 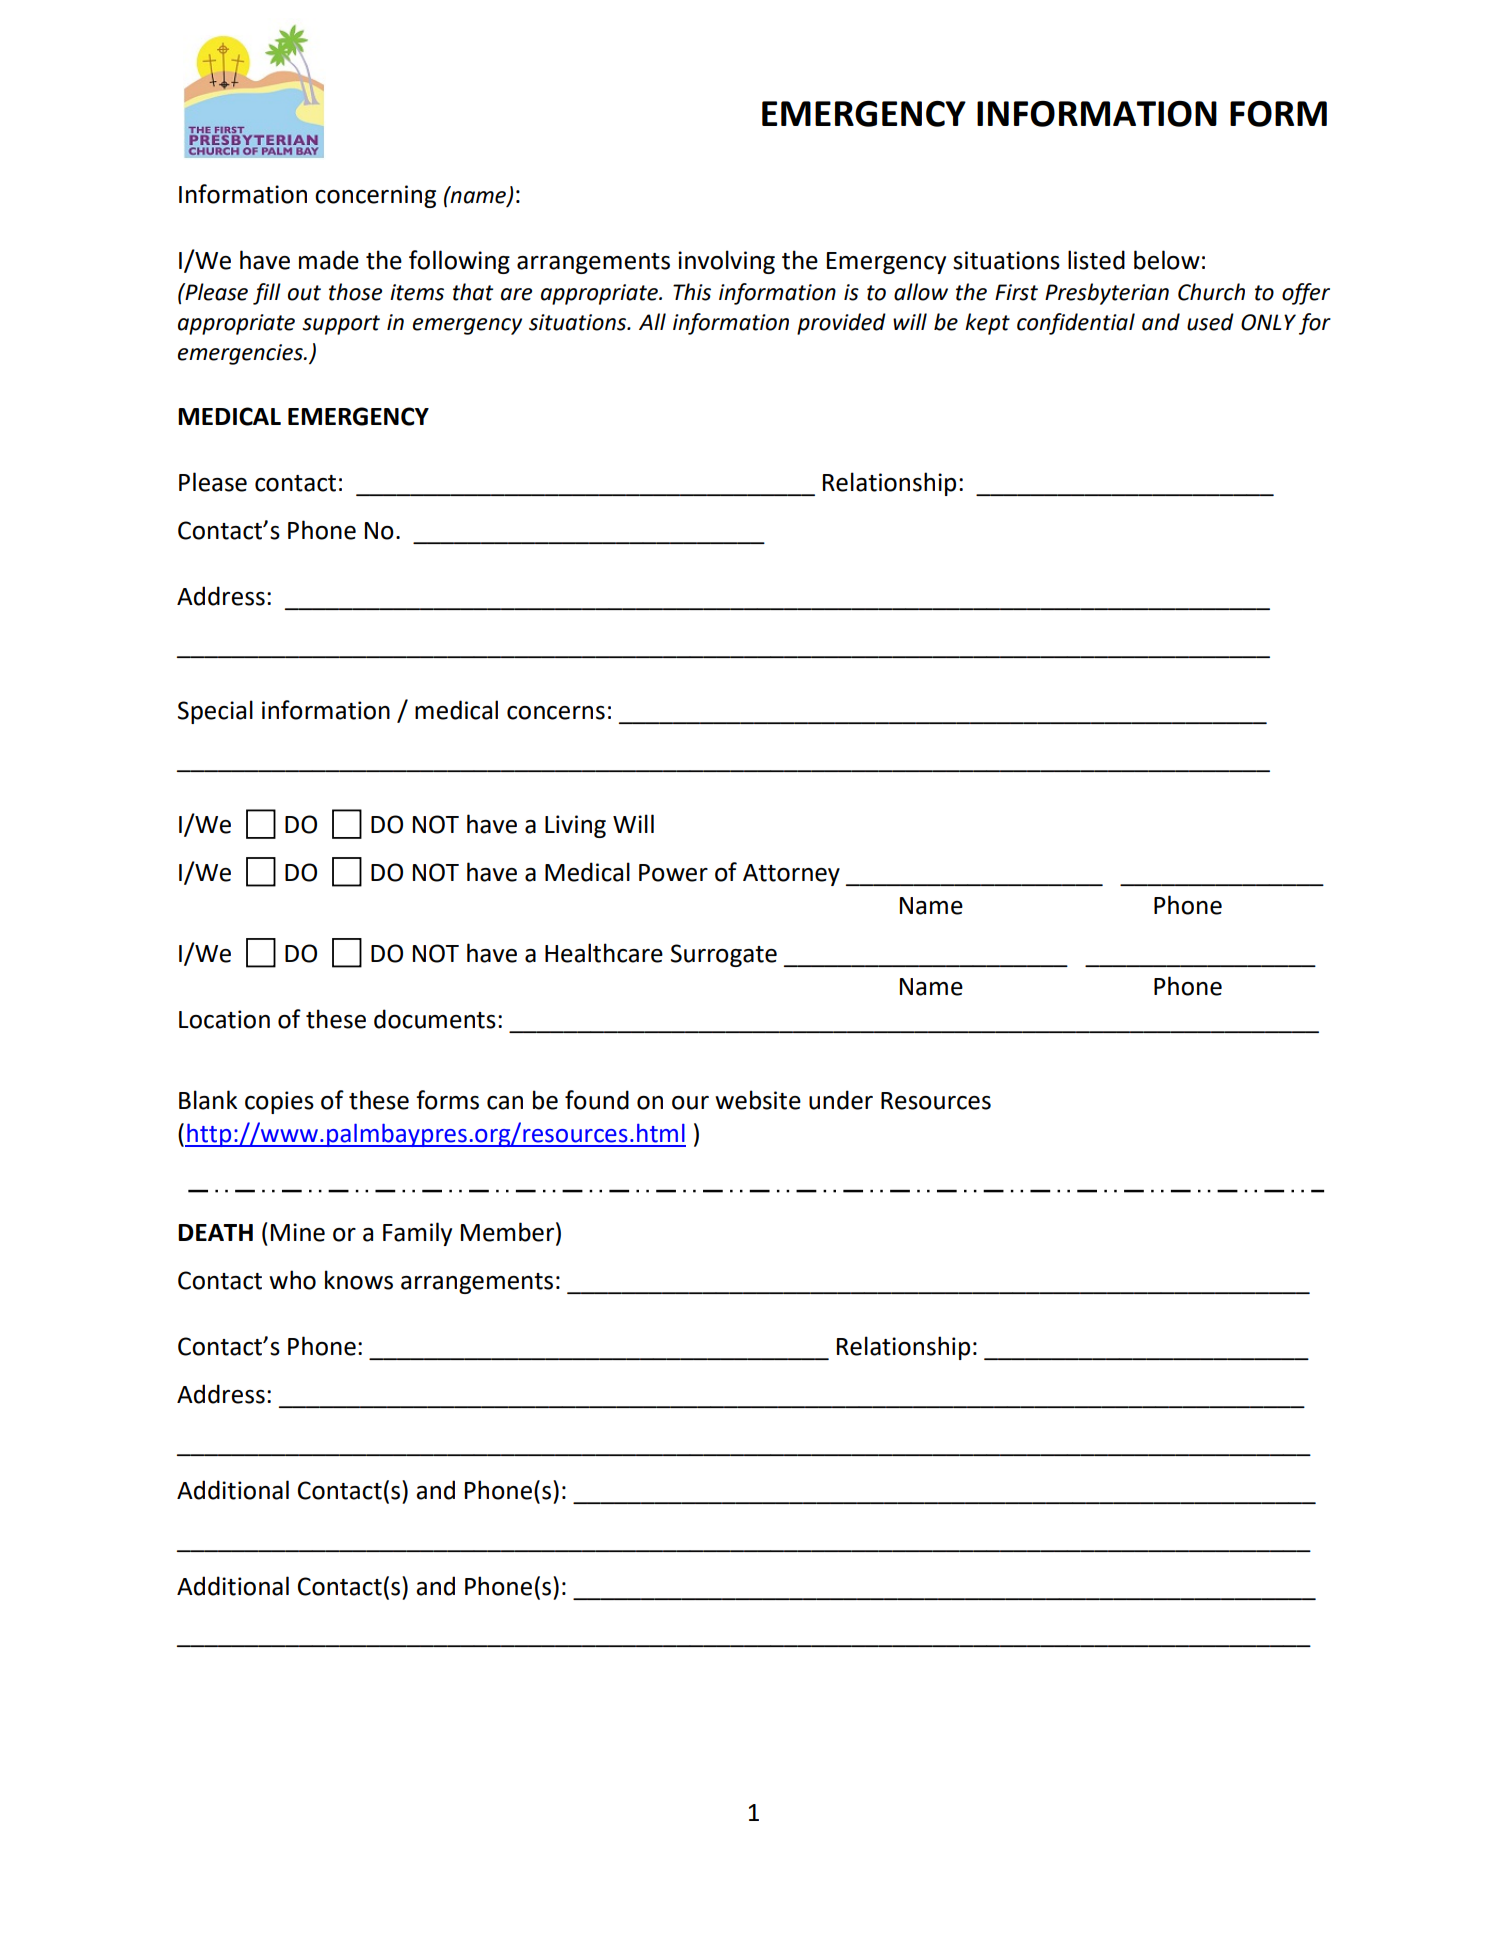 I want to click on involving, so click(x=726, y=262).
